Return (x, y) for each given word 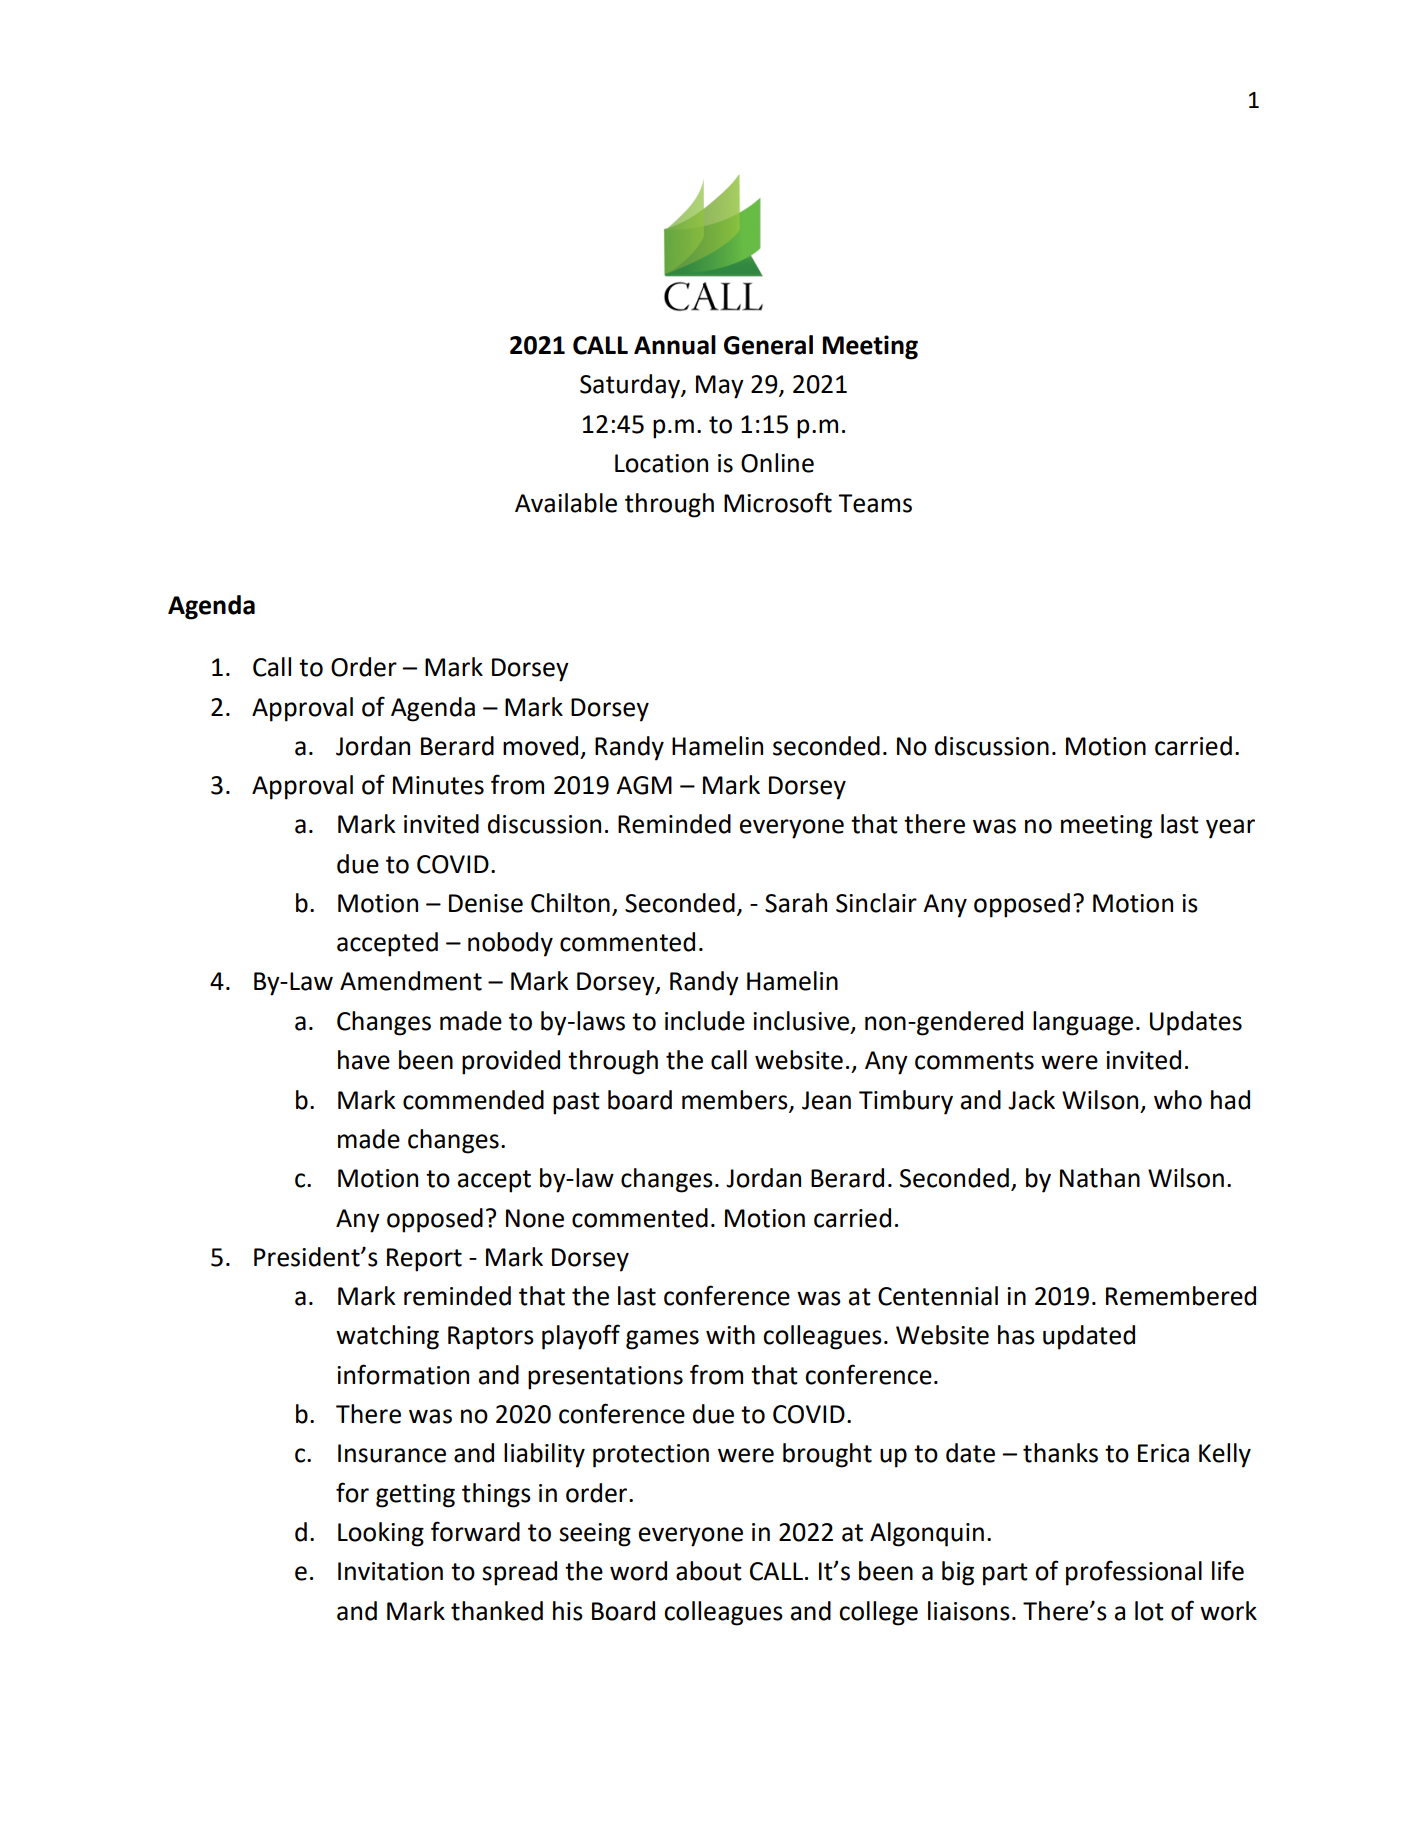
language (1083, 1023)
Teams (875, 503)
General (768, 345)
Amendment (411, 981)
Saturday (631, 386)
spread (519, 1573)
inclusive (801, 1021)
